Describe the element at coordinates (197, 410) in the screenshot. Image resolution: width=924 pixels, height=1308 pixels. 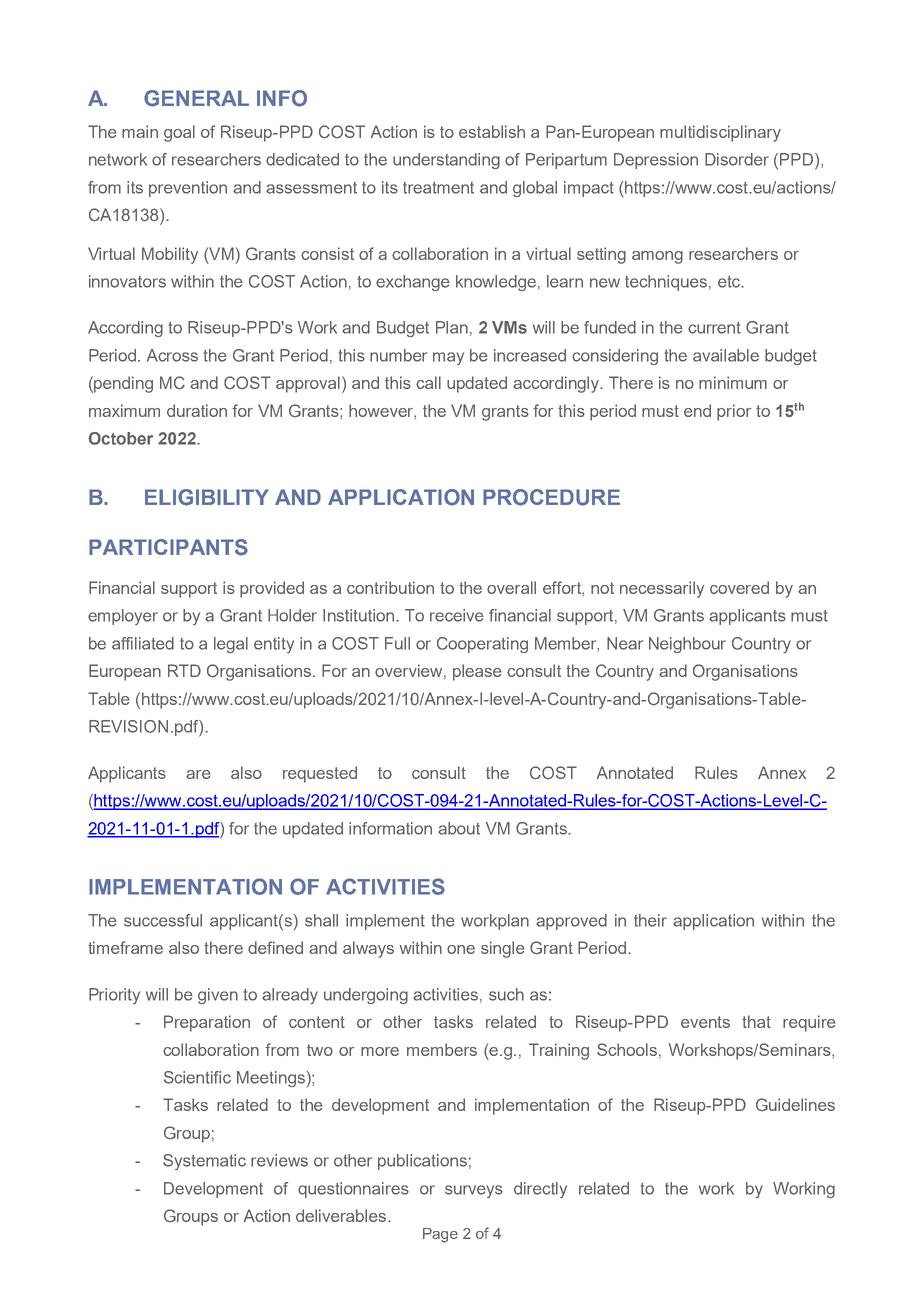
I see `duration` at that location.
